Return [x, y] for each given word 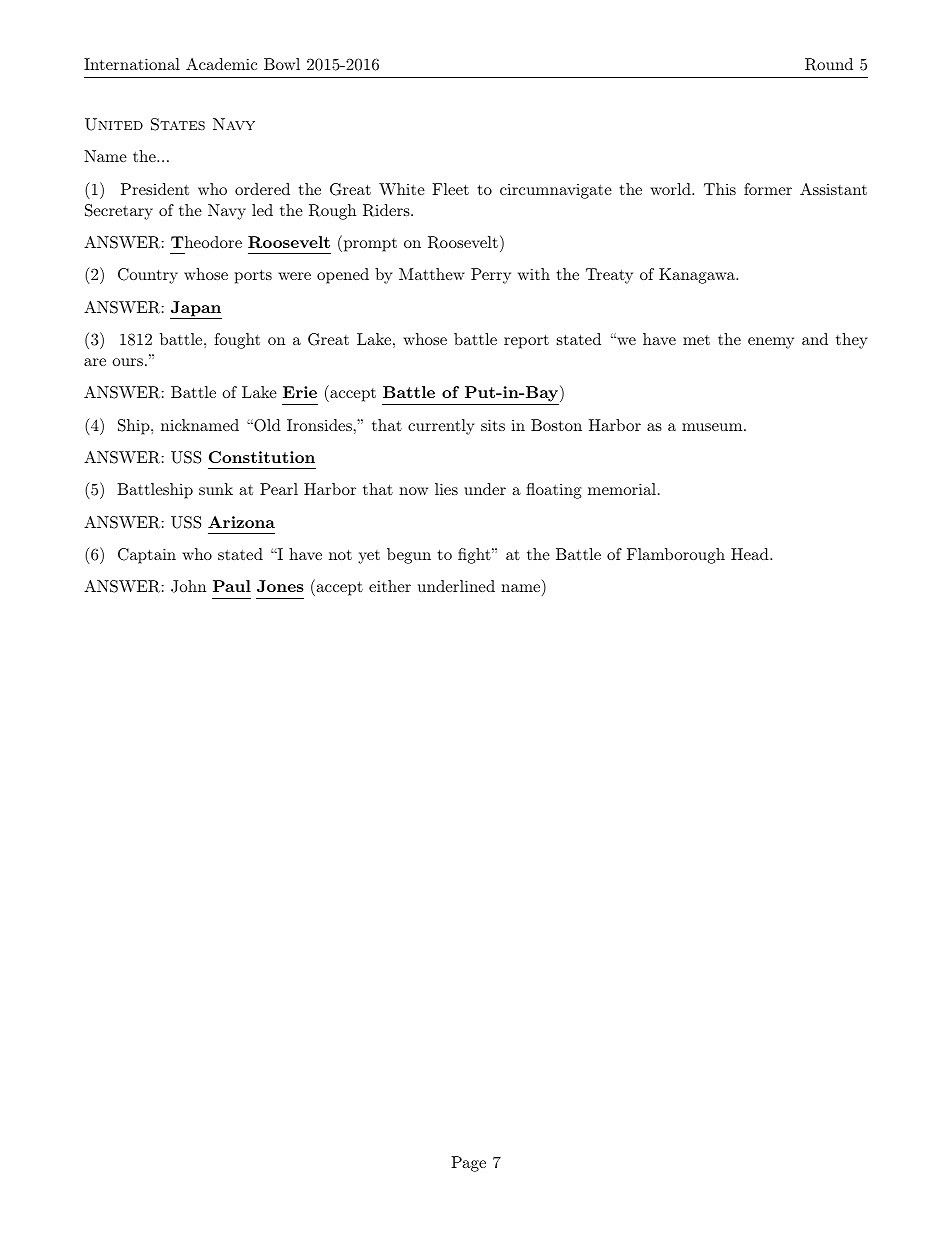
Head [751, 554]
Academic [221, 64]
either [390, 586]
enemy [771, 343]
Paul [232, 586]
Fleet [450, 189]
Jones [280, 586]
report [526, 341]
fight [475, 556]
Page [468, 1164]
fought [237, 341]
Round [829, 64]
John [188, 586]
